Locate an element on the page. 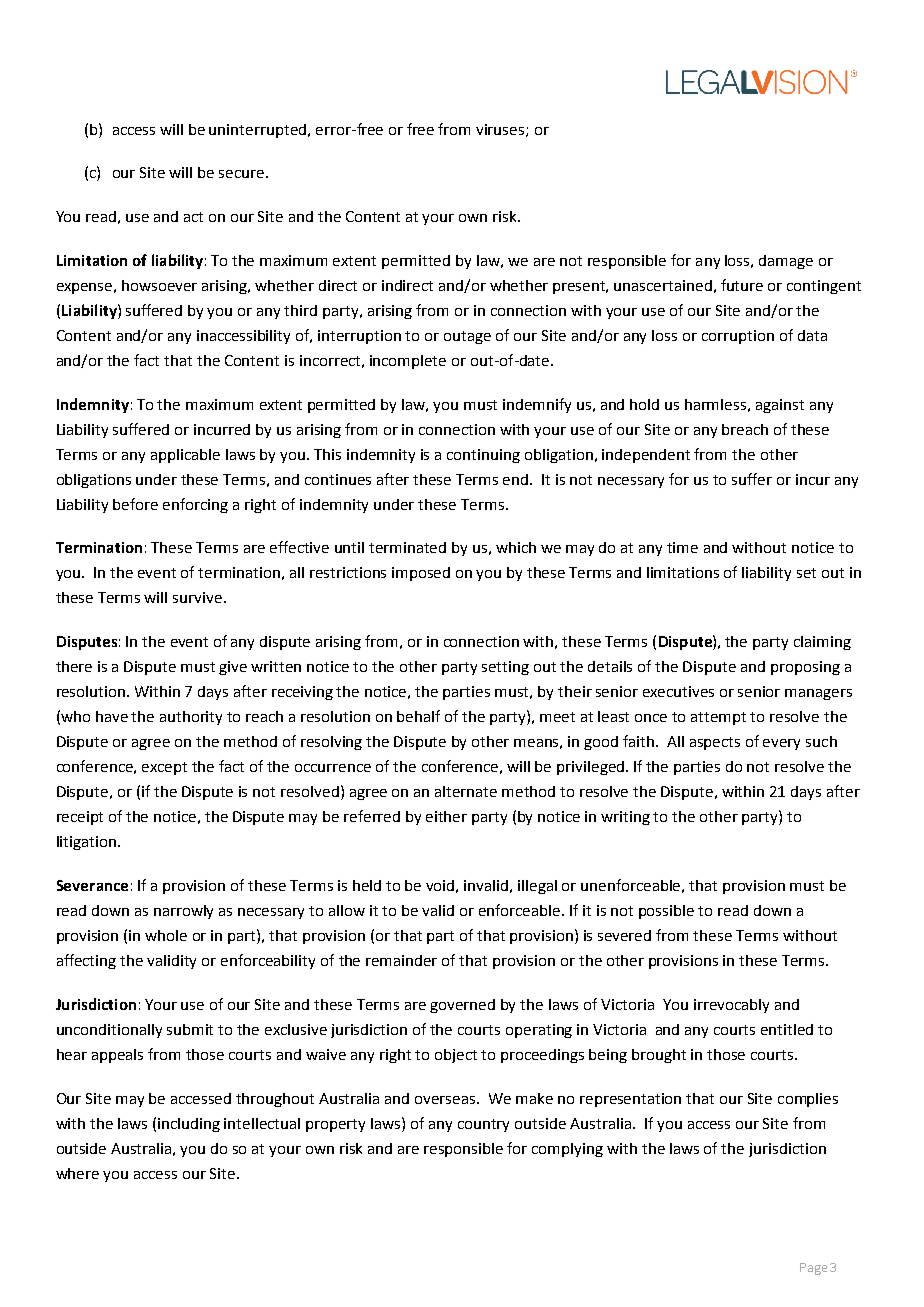 This image has width=924, height=1307. Page is located at coordinates (813, 1269).
